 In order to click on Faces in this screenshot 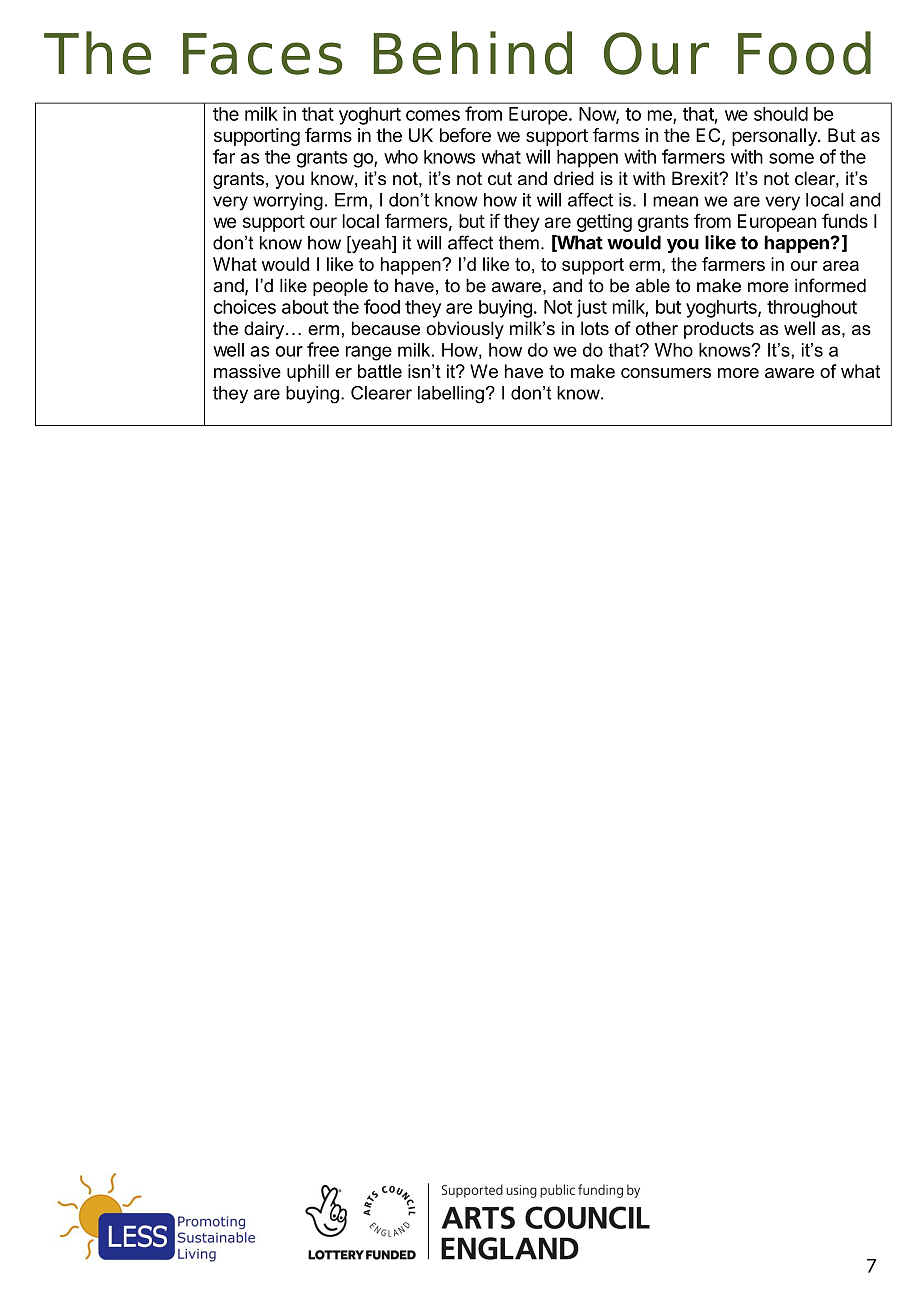, I will do `click(262, 54)`.
